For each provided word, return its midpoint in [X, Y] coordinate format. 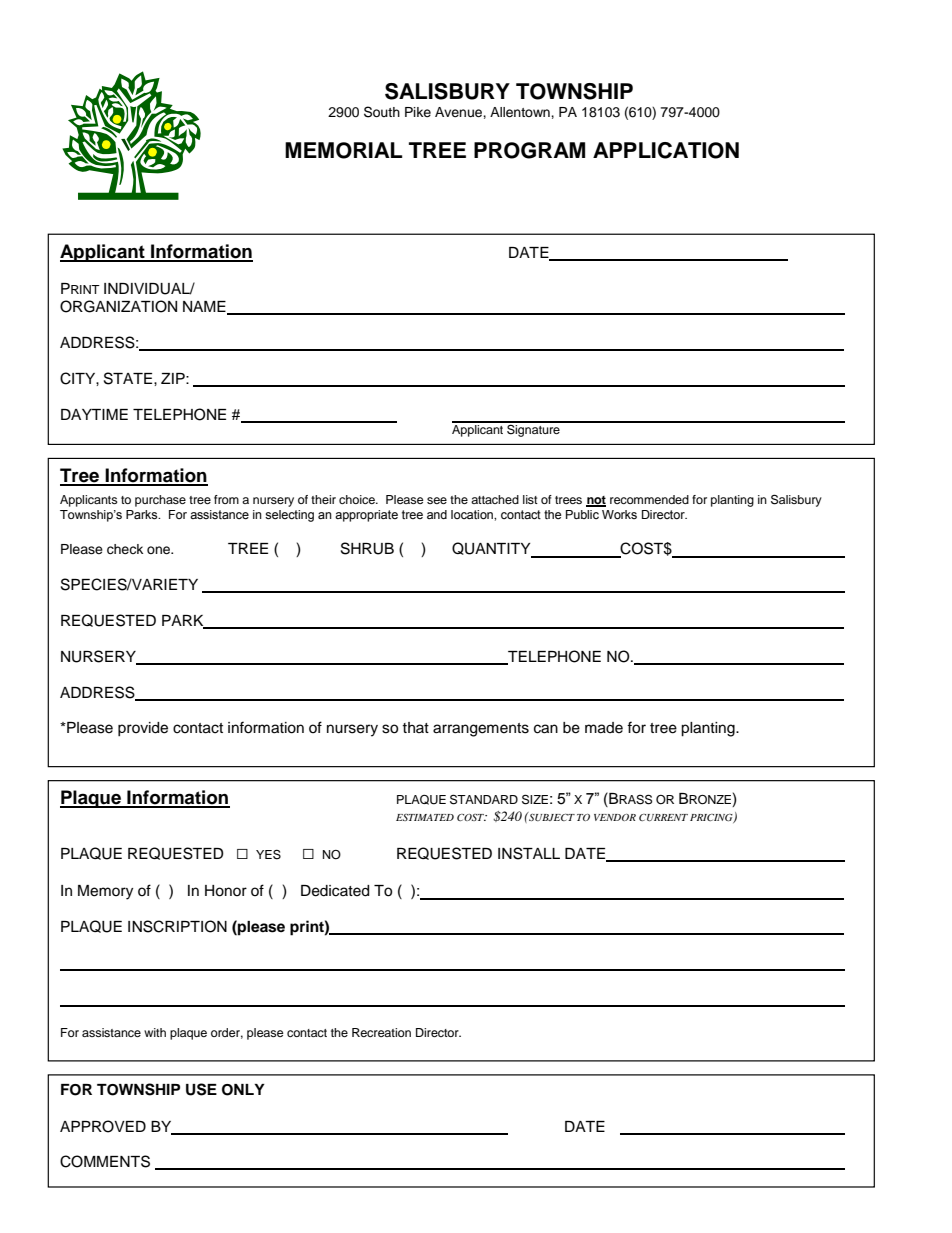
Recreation [381, 1032]
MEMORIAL [343, 150]
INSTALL [529, 853]
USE [201, 1089]
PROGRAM [529, 150]
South [382, 112]
